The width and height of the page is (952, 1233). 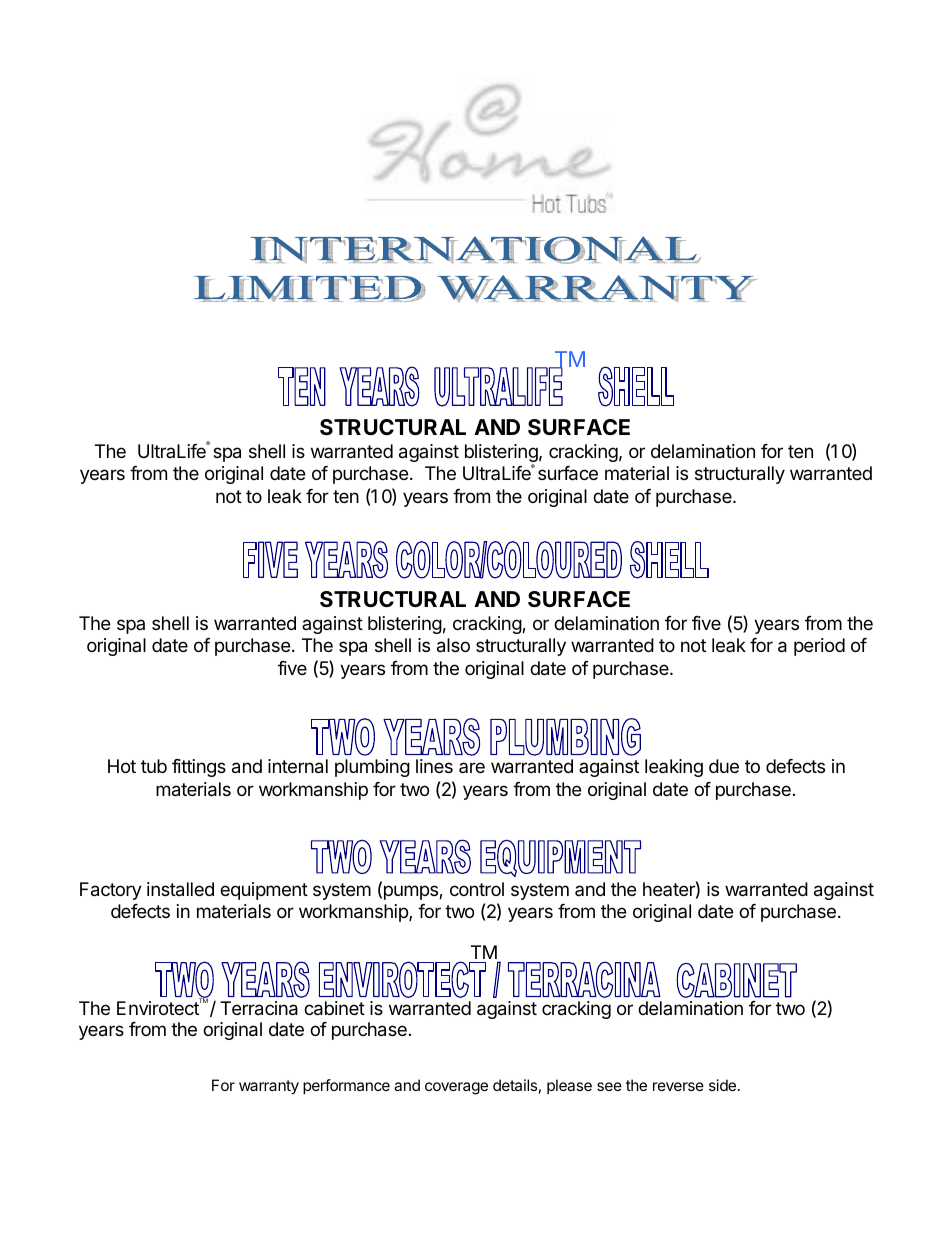 What do you see at coordinates (269, 1087) in the page?
I see `warranty` at bounding box center [269, 1087].
